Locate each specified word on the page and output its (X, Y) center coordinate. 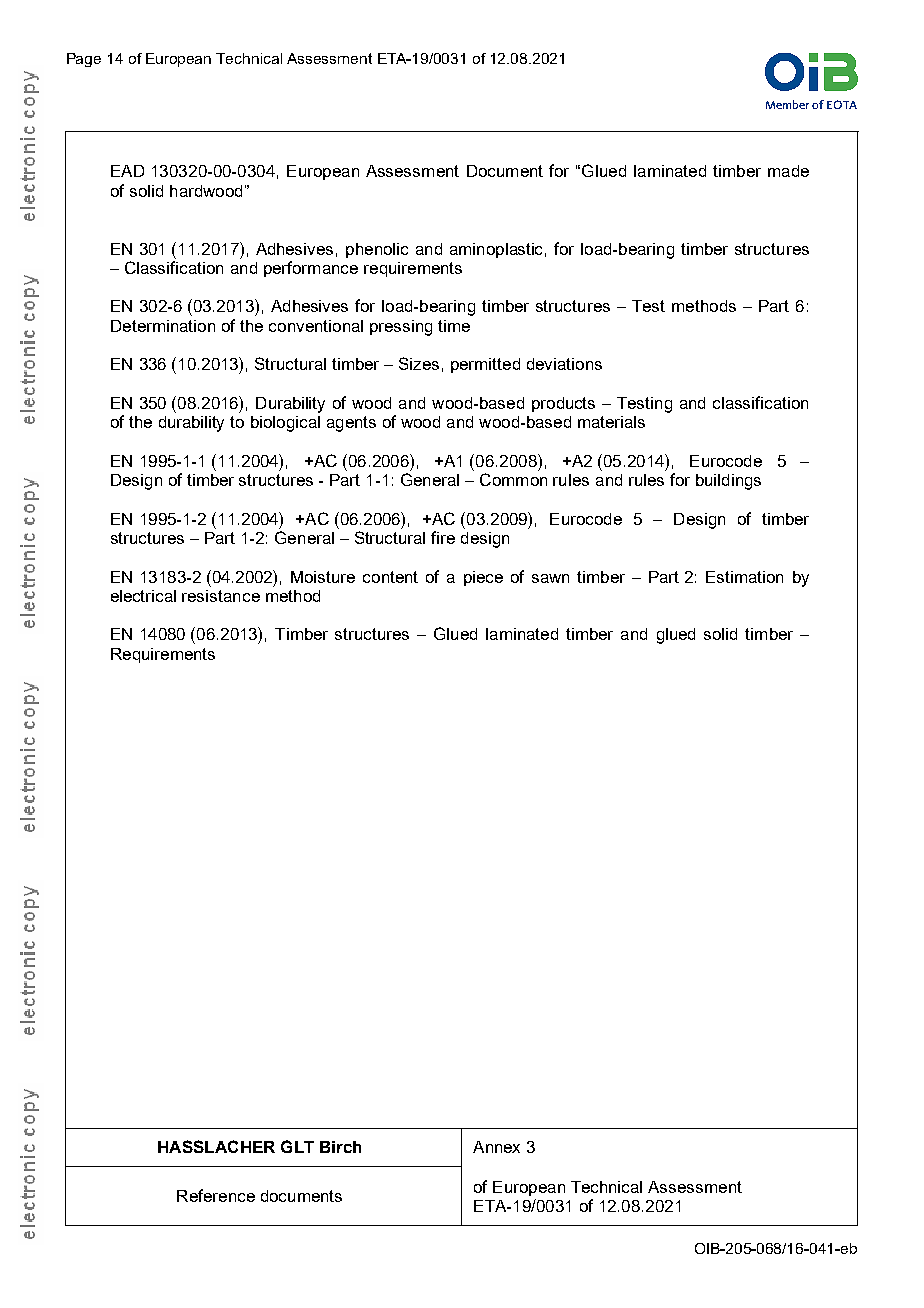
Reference (216, 1195)
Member (787, 104)
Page (84, 60)
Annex (496, 1147)
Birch (340, 1147)
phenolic (377, 250)
